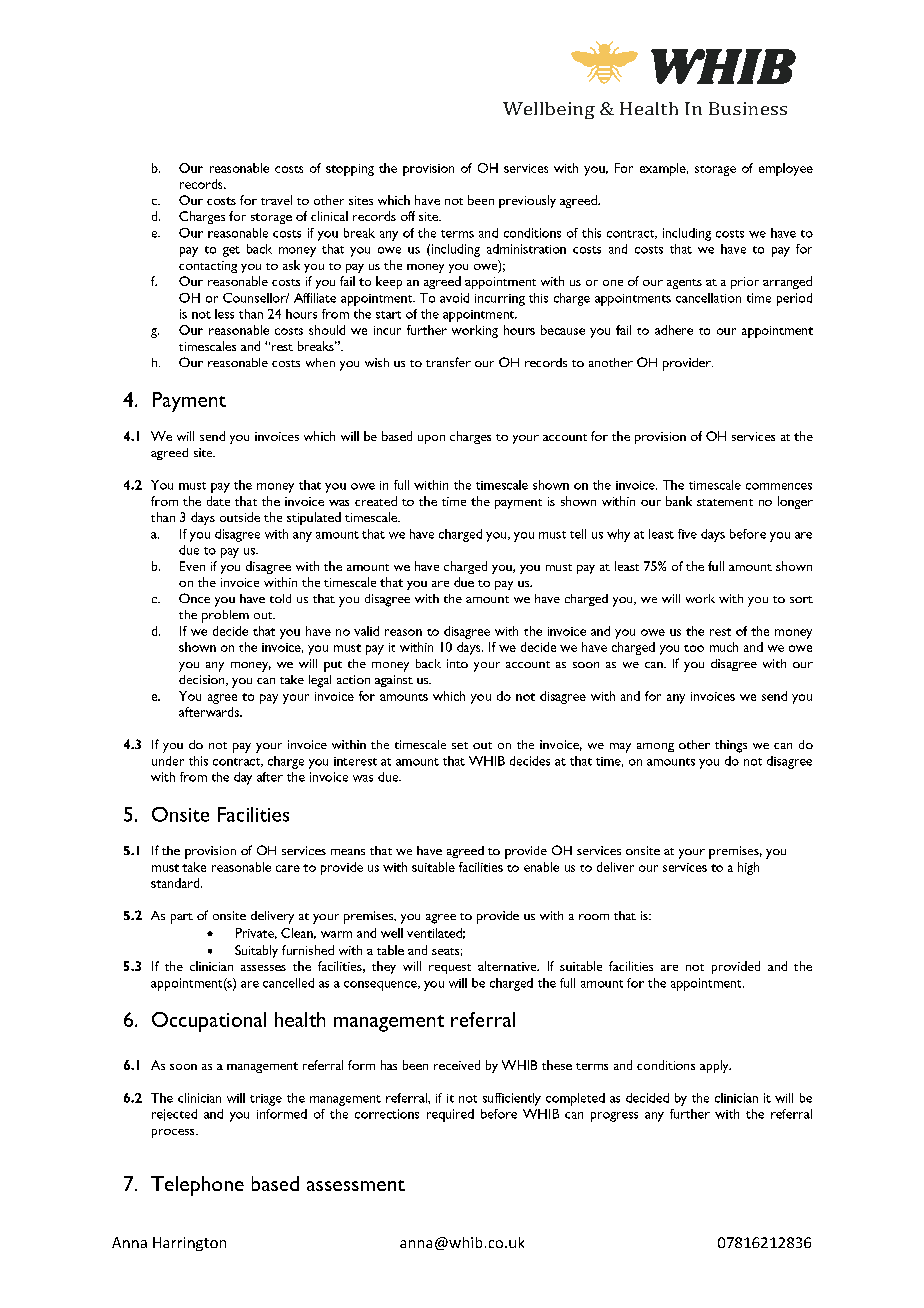 The image size is (924, 1308). I want to click on travel, so click(276, 200).
